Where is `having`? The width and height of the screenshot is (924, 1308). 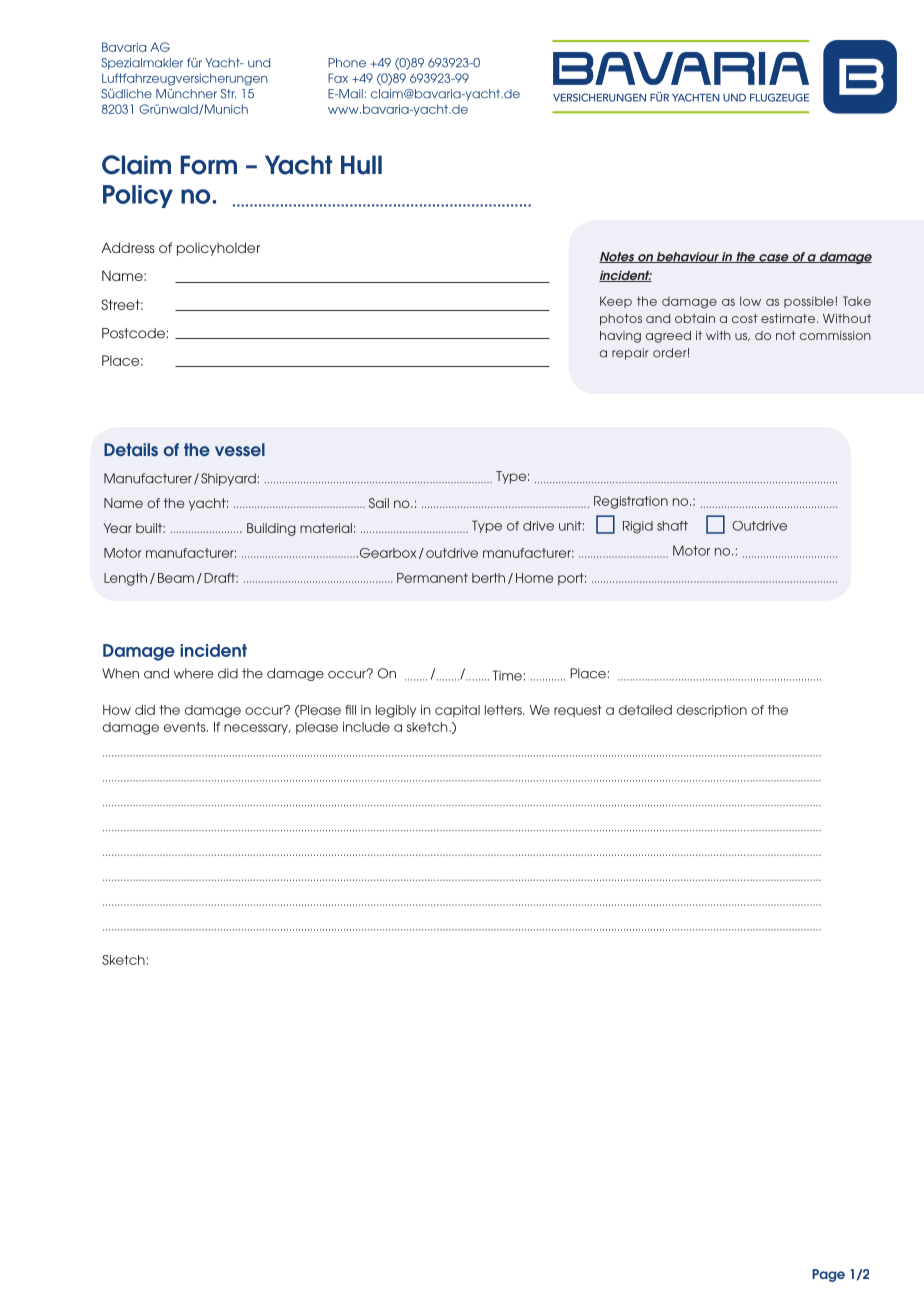 having is located at coordinates (620, 337).
